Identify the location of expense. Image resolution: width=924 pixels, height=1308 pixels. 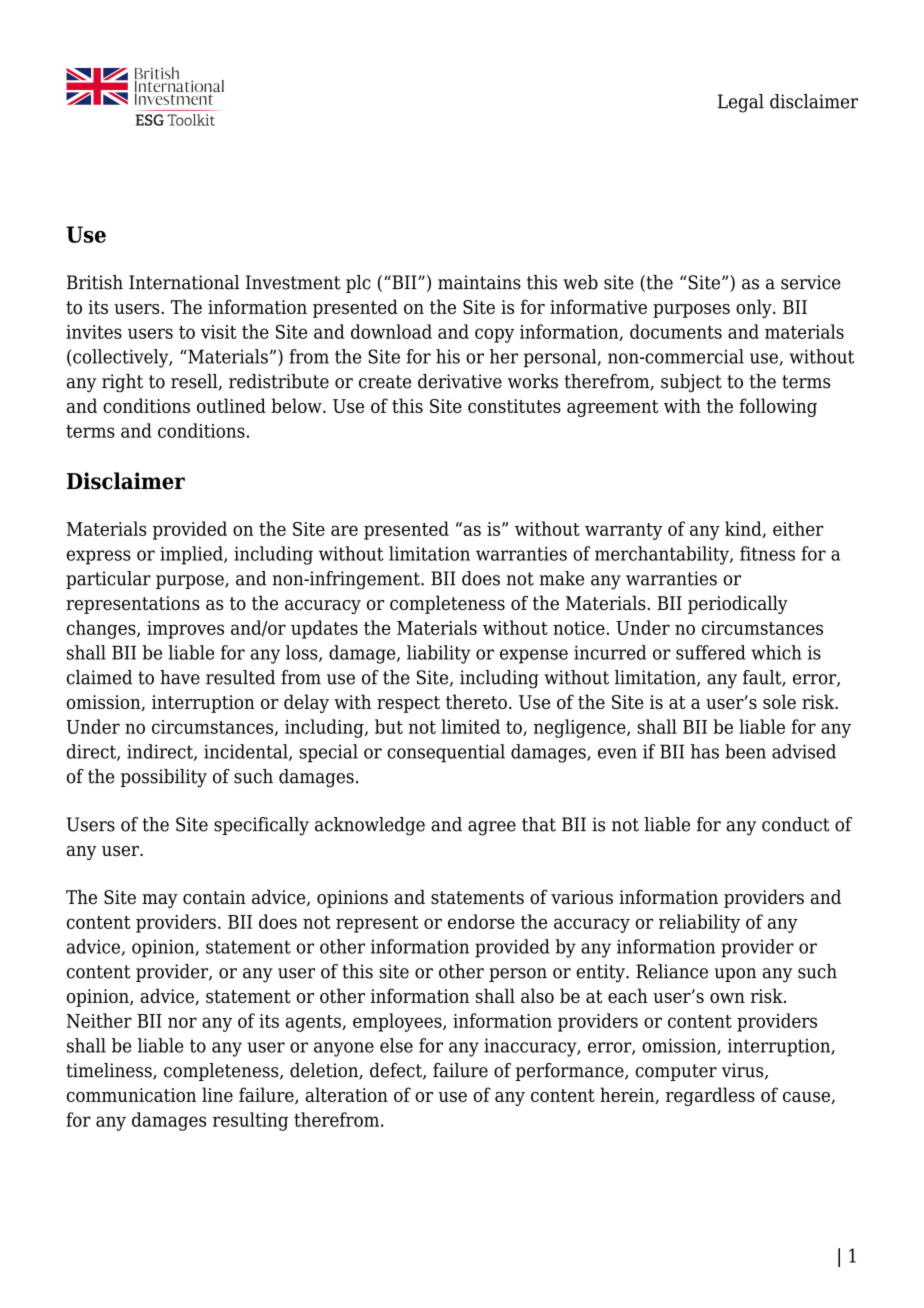
(534, 656).
